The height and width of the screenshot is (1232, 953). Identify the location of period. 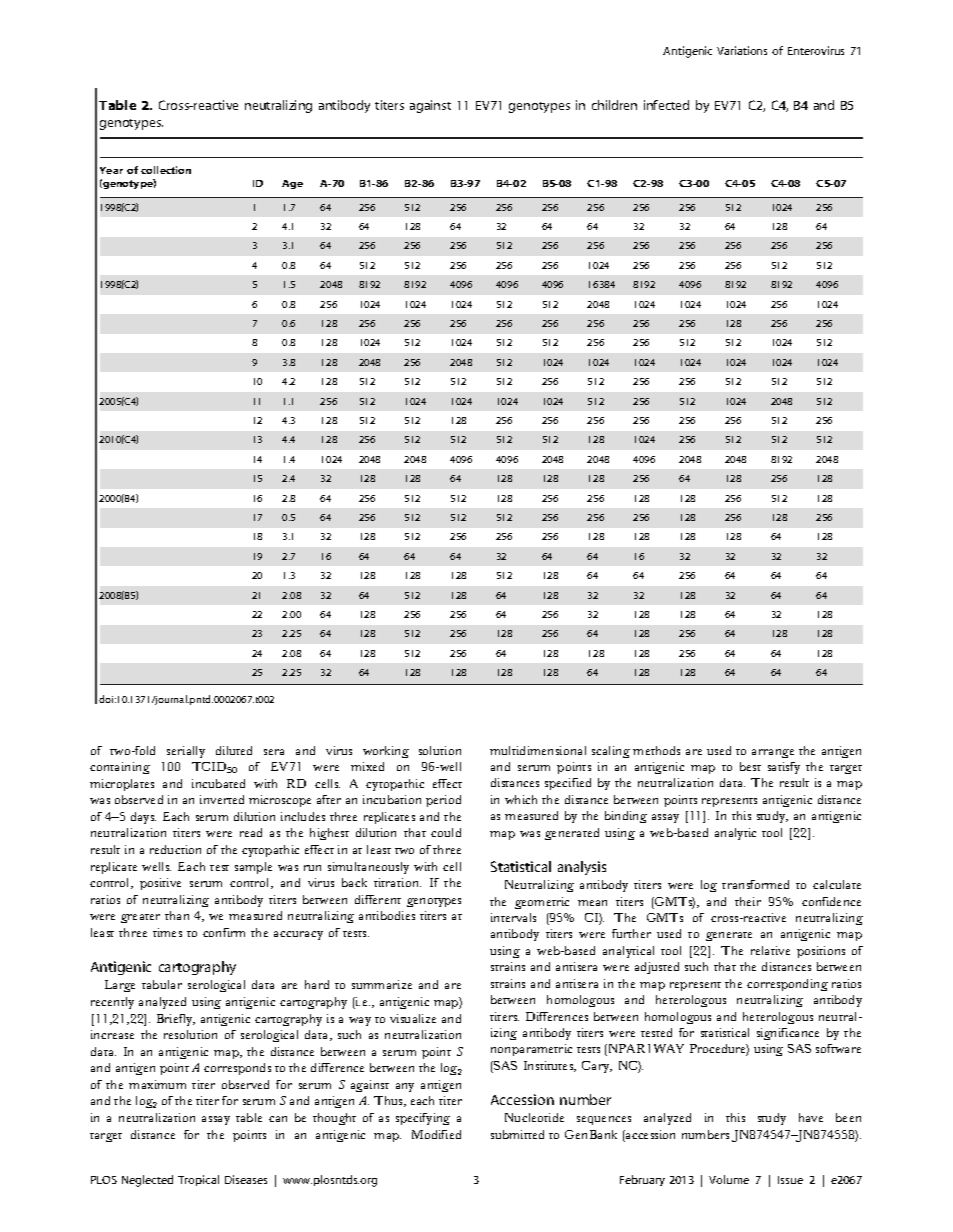
(443, 801).
